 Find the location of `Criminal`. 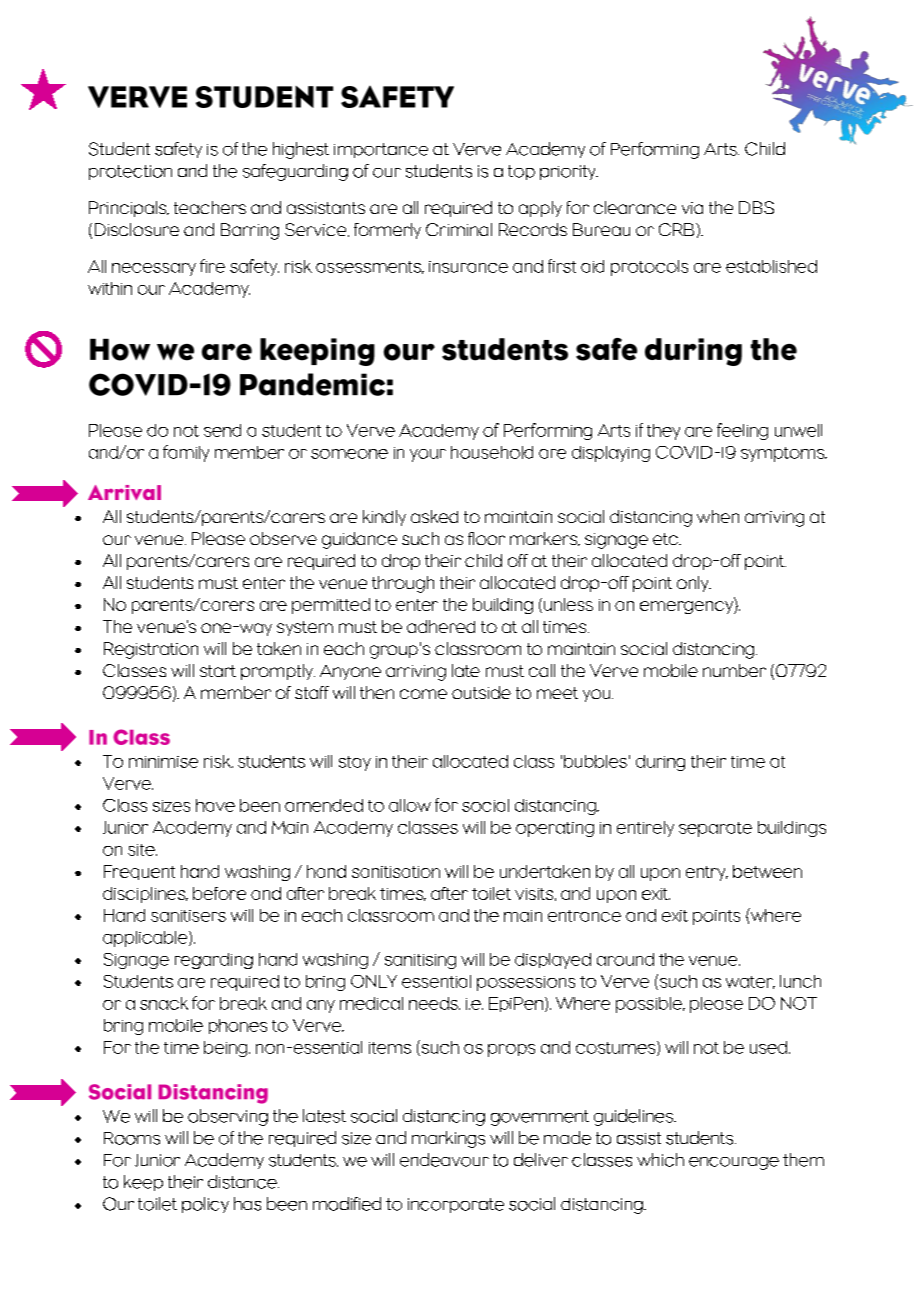

Criminal is located at coordinates (459, 229).
